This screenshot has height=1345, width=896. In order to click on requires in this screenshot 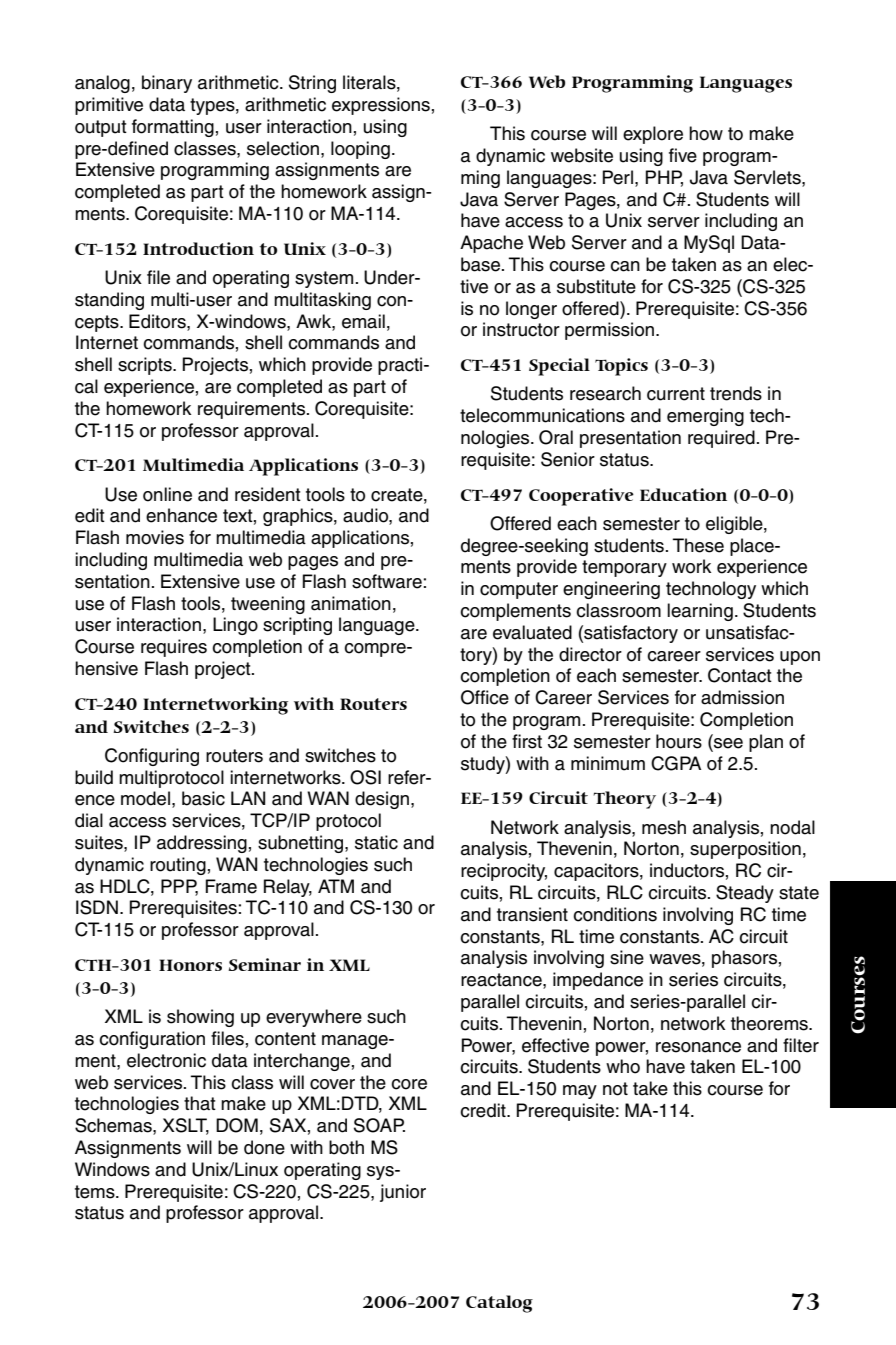, I will do `click(174, 648)`.
